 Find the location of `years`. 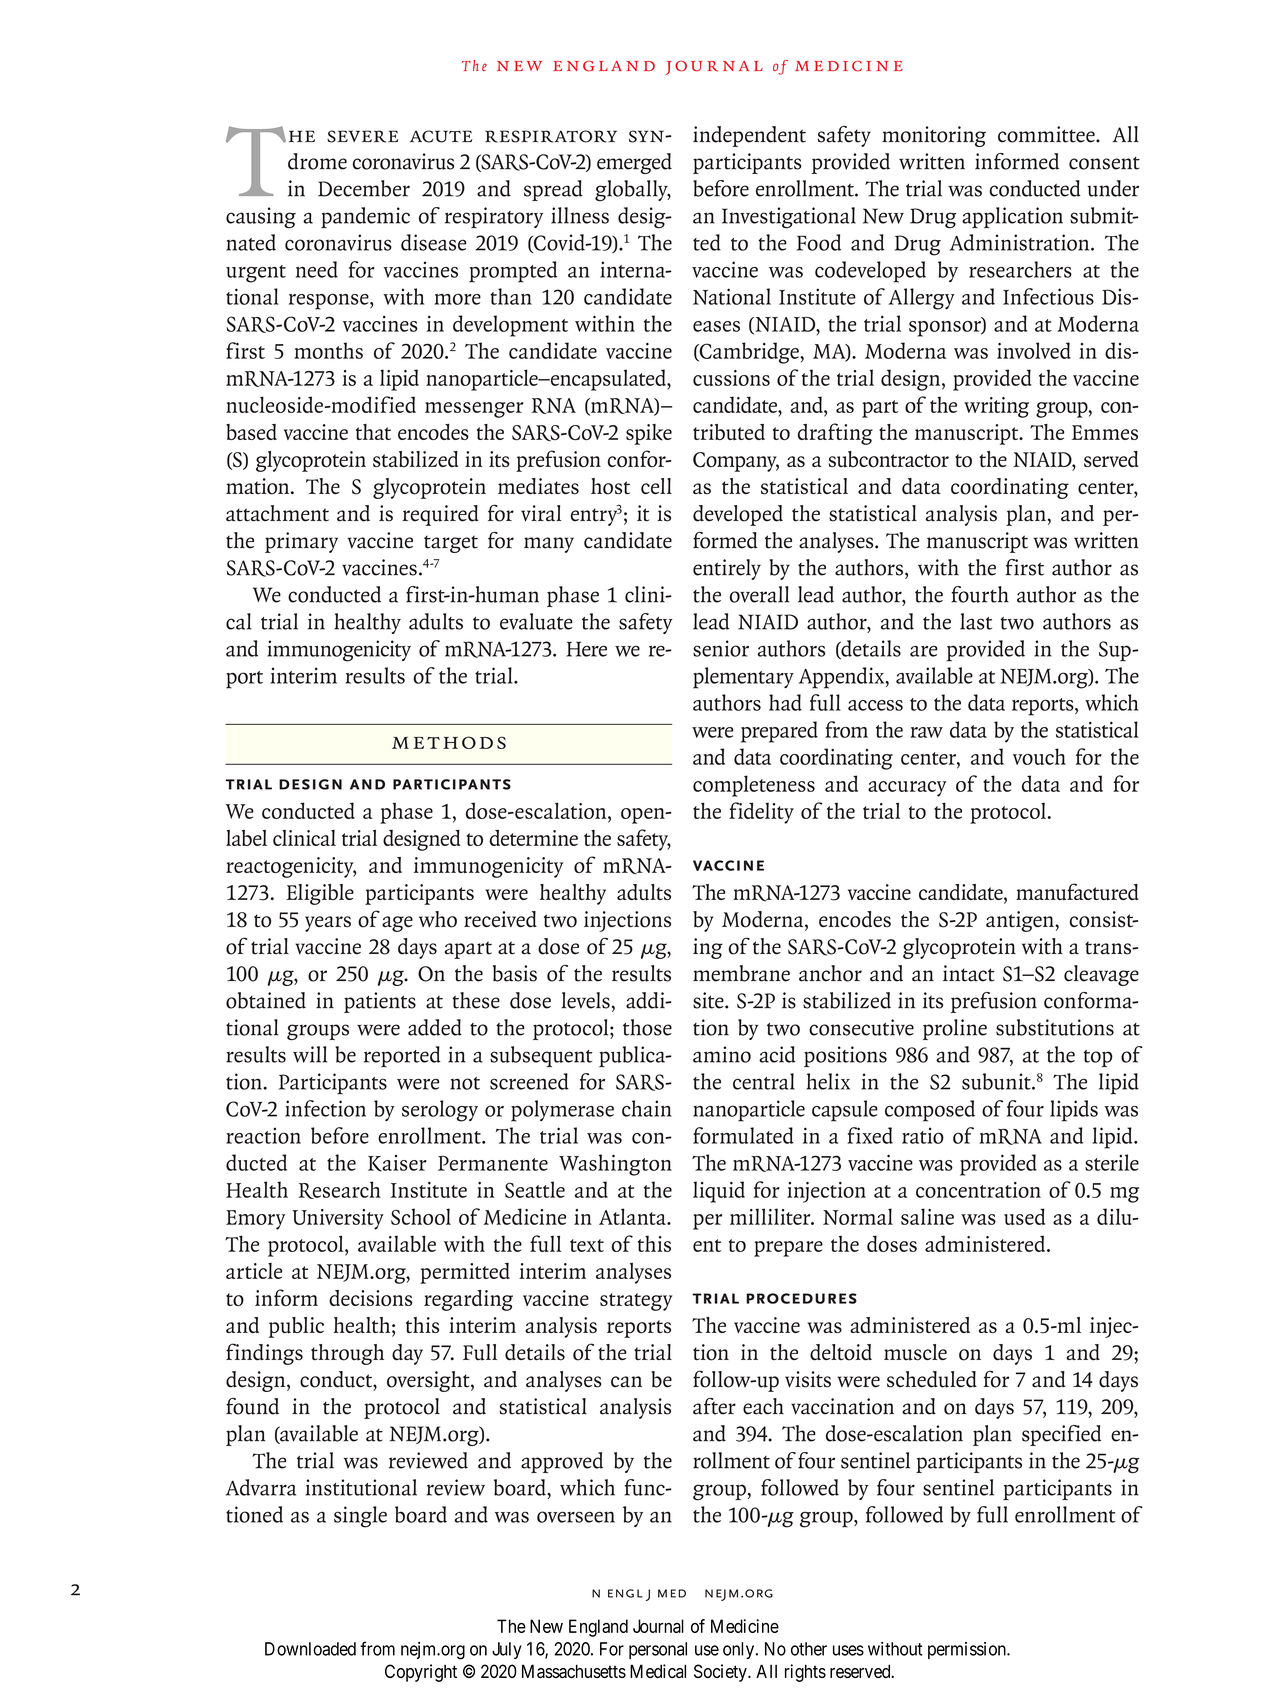

years is located at coordinates (328, 924).
